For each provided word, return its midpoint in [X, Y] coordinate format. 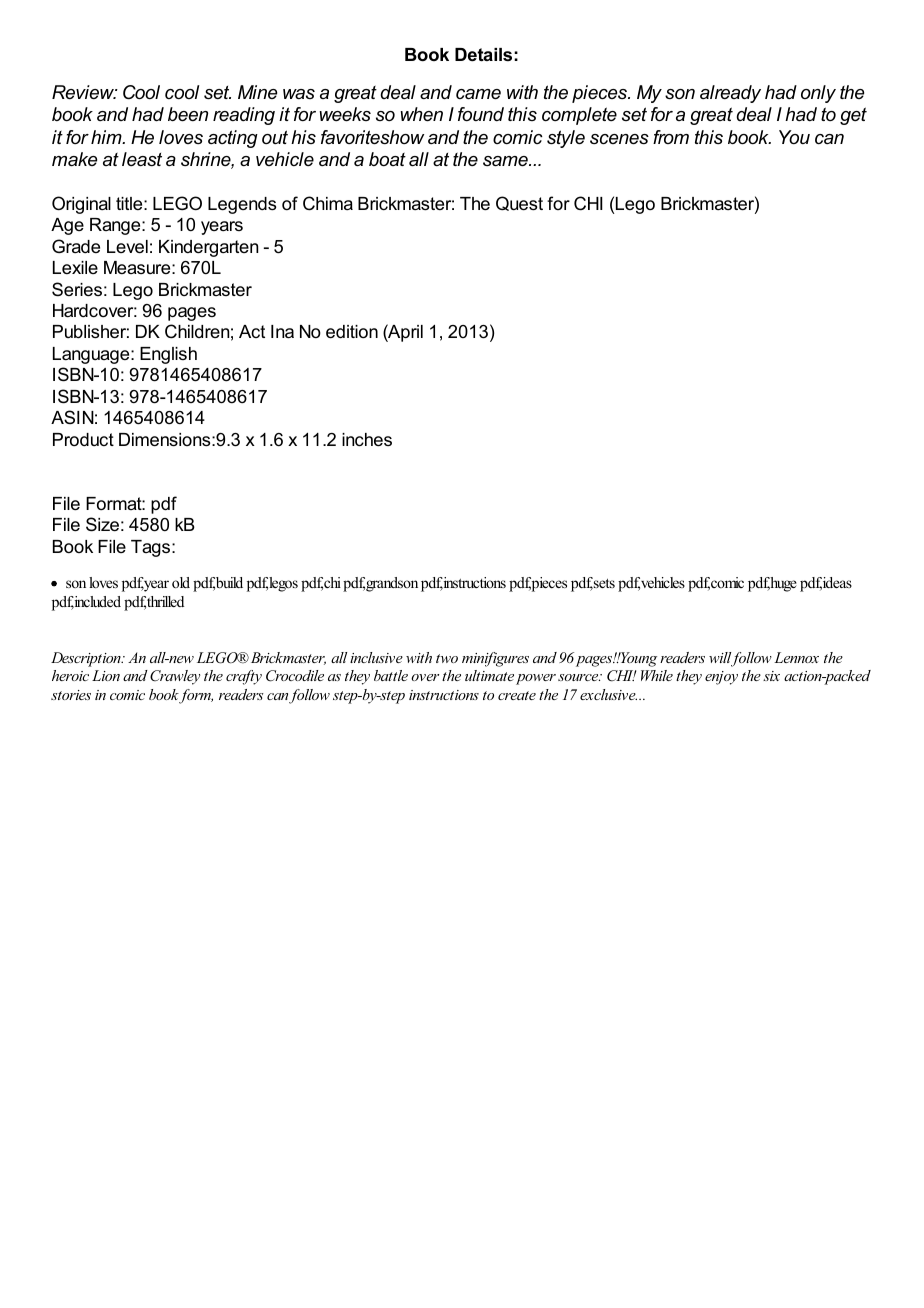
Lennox [796, 657]
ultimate [489, 675]
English [168, 355]
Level [127, 247]
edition [352, 332]
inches [367, 440]
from [671, 137]
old [181, 582]
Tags [152, 548]
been [188, 114]
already [730, 94]
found [481, 114]
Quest [519, 203]
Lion [106, 675]
